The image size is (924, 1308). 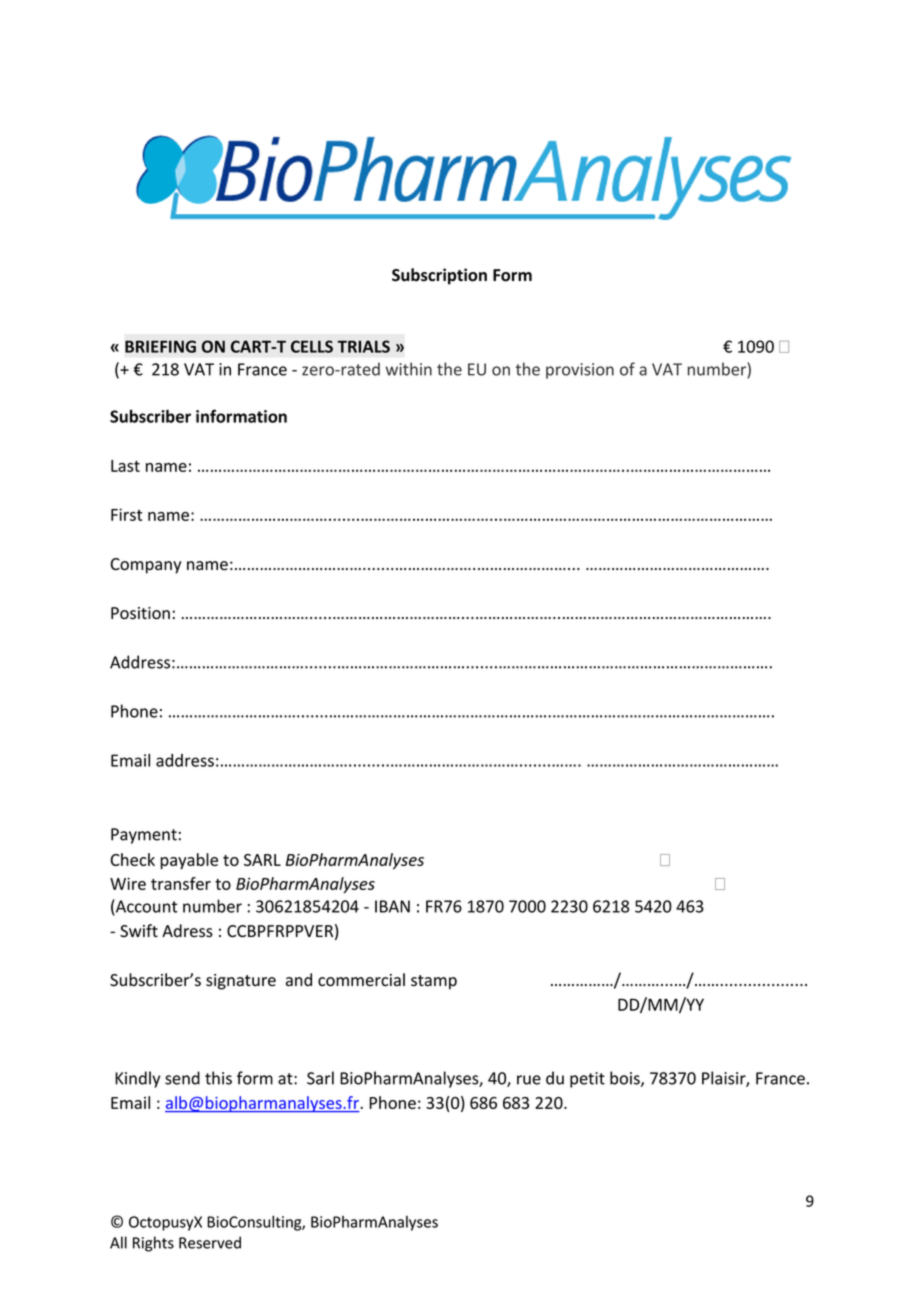 What do you see at coordinates (409, 369) in the image?
I see `within` at bounding box center [409, 369].
